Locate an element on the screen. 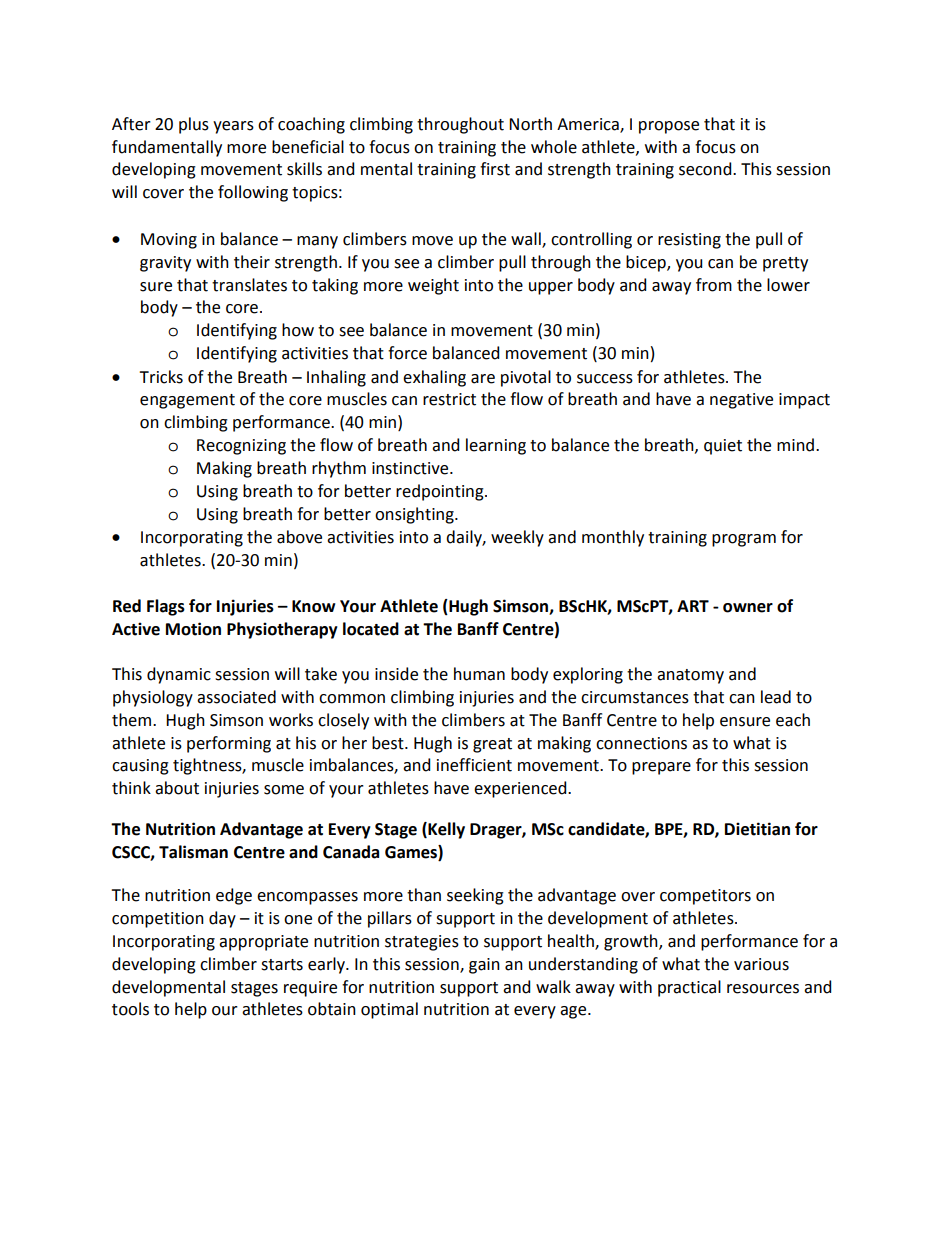  associated is located at coordinates (236, 697).
